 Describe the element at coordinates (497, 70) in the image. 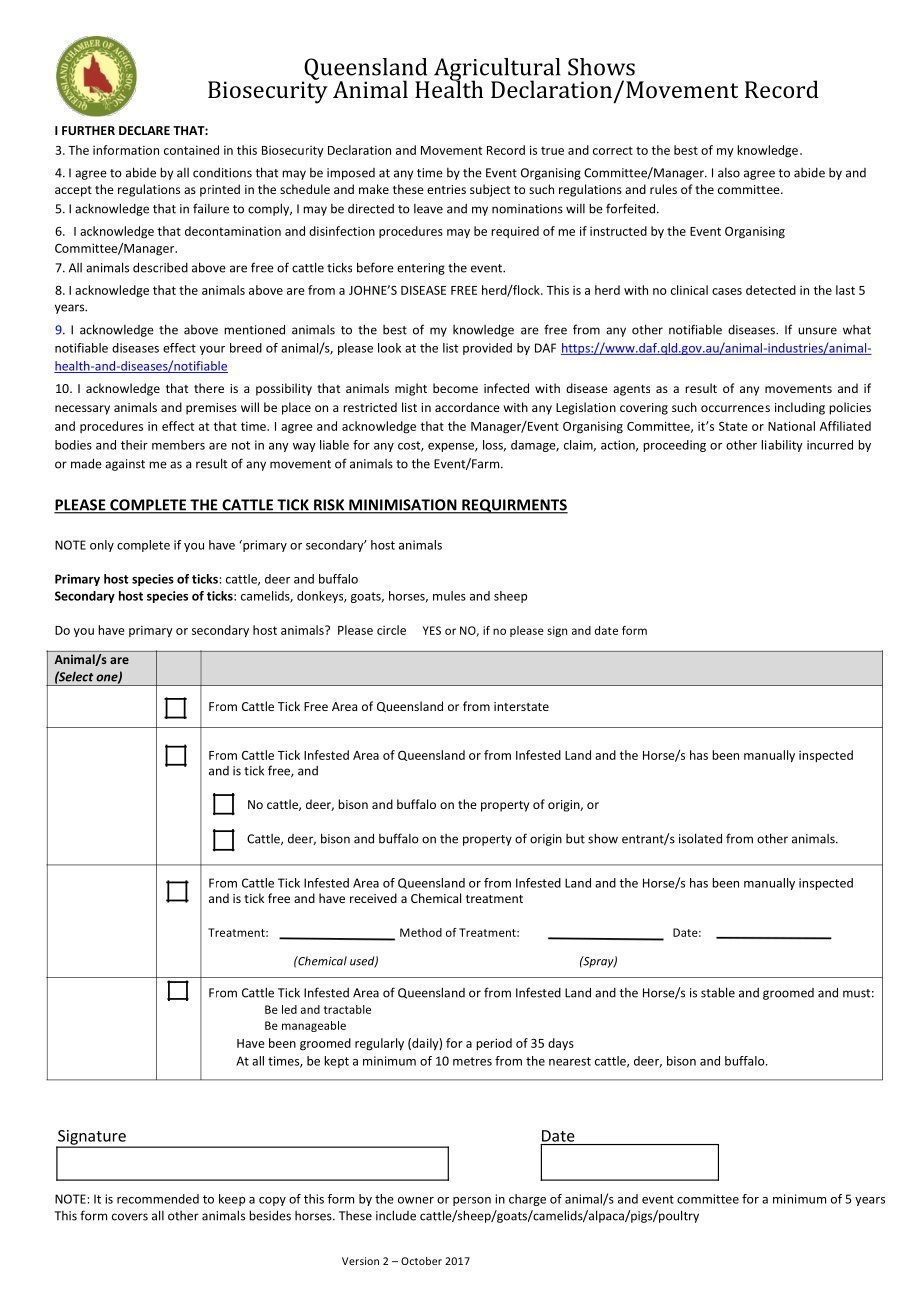

I see `Agricultural` at that location.
